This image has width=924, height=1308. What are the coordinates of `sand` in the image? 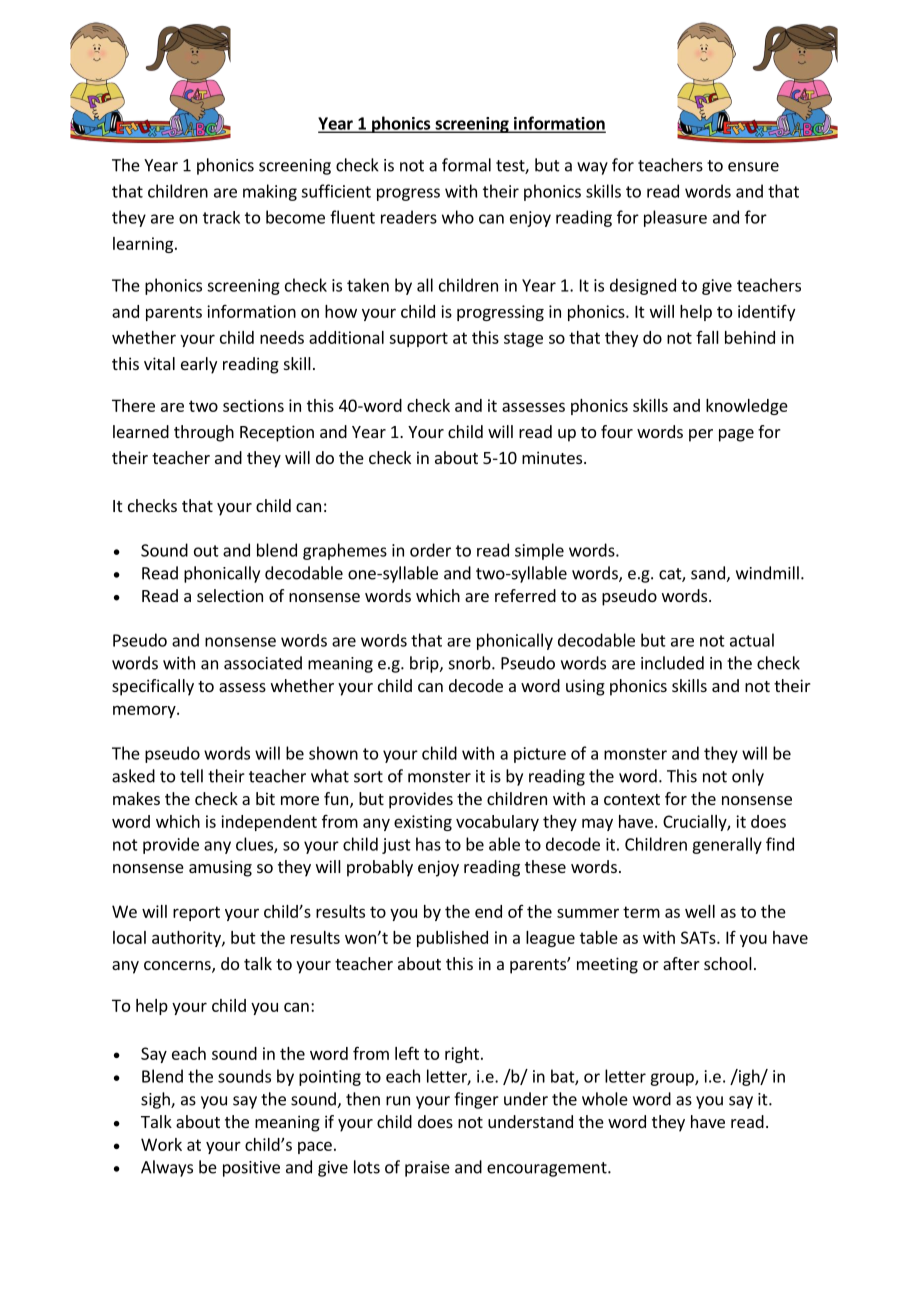 It's located at (709, 574).
